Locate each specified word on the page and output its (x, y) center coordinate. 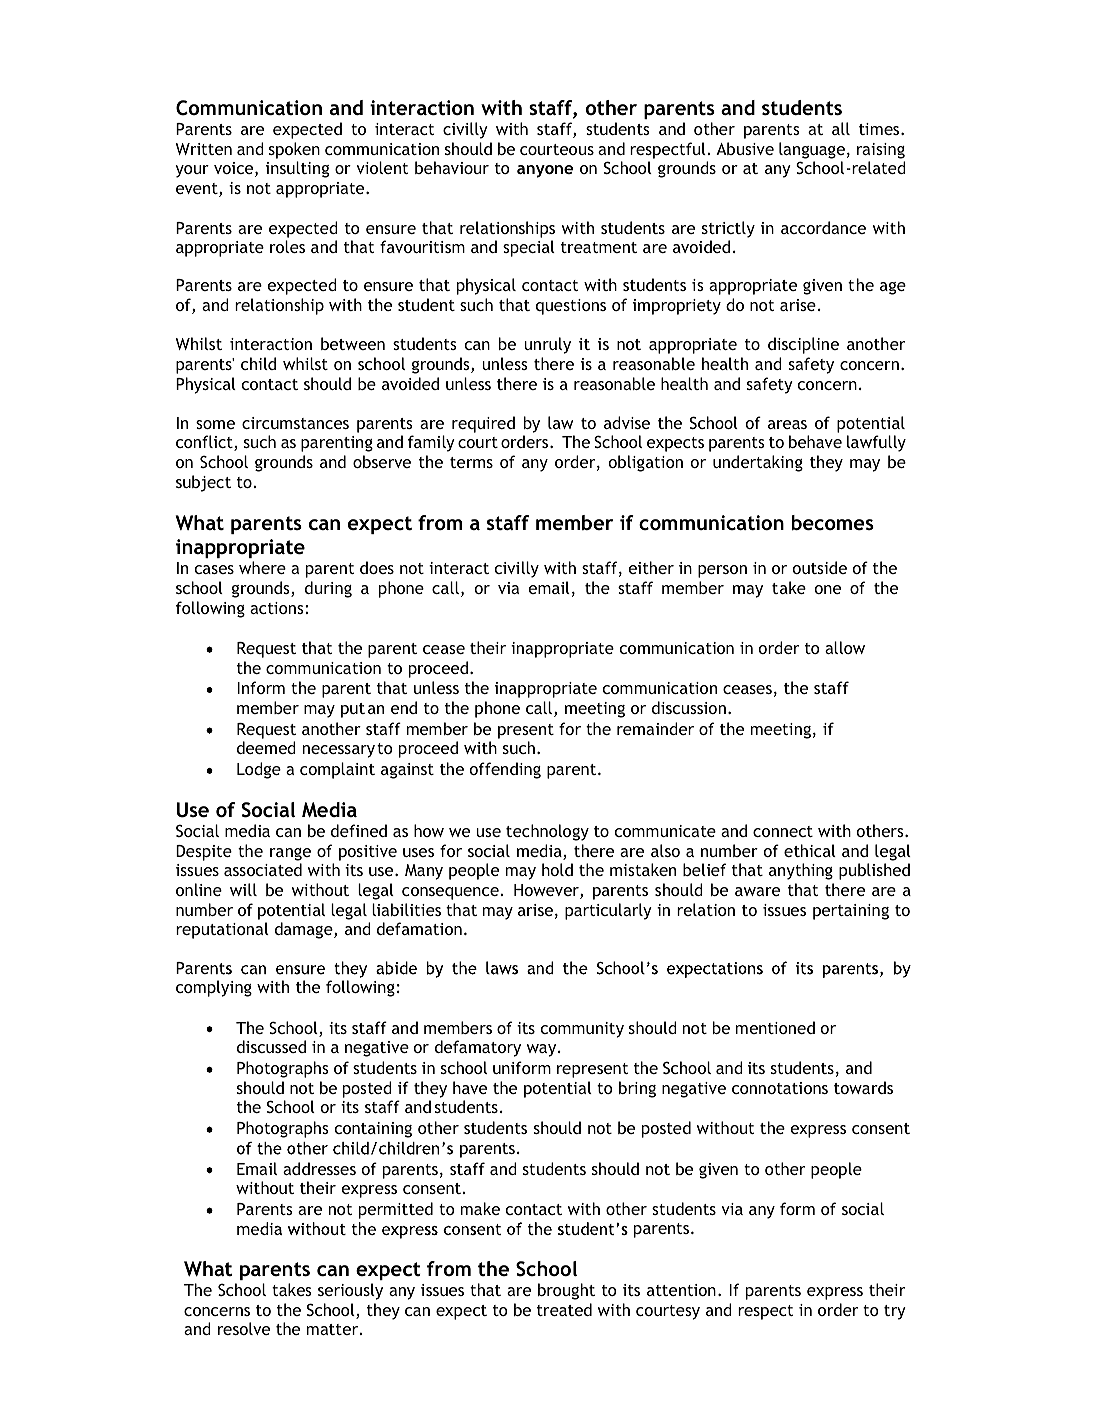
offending (505, 770)
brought (566, 1291)
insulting (297, 169)
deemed (266, 747)
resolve (244, 1328)
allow (845, 647)
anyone (545, 171)
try (895, 1312)
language (812, 150)
